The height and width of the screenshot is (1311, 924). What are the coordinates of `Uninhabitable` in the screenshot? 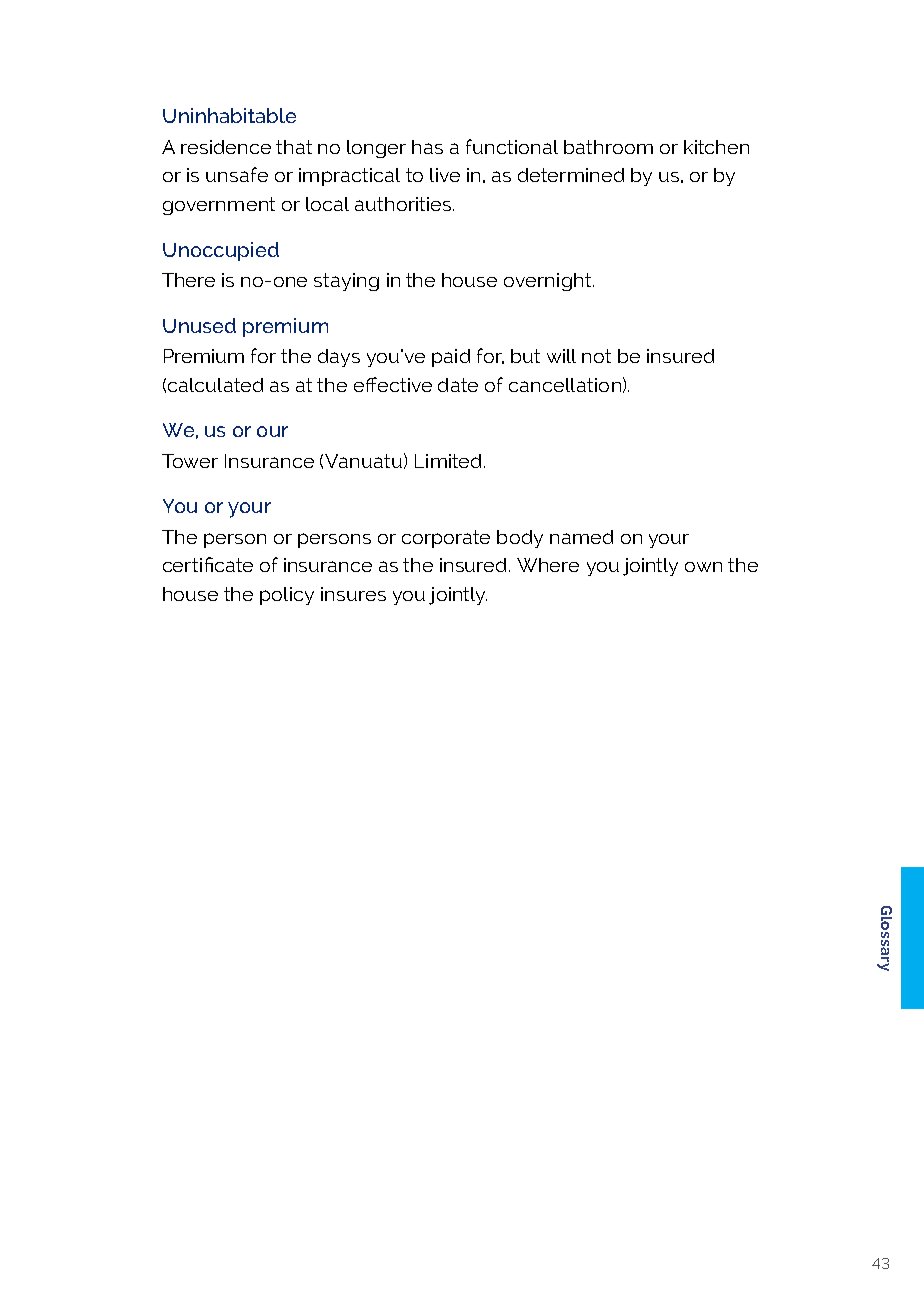 It's located at (229, 115).
